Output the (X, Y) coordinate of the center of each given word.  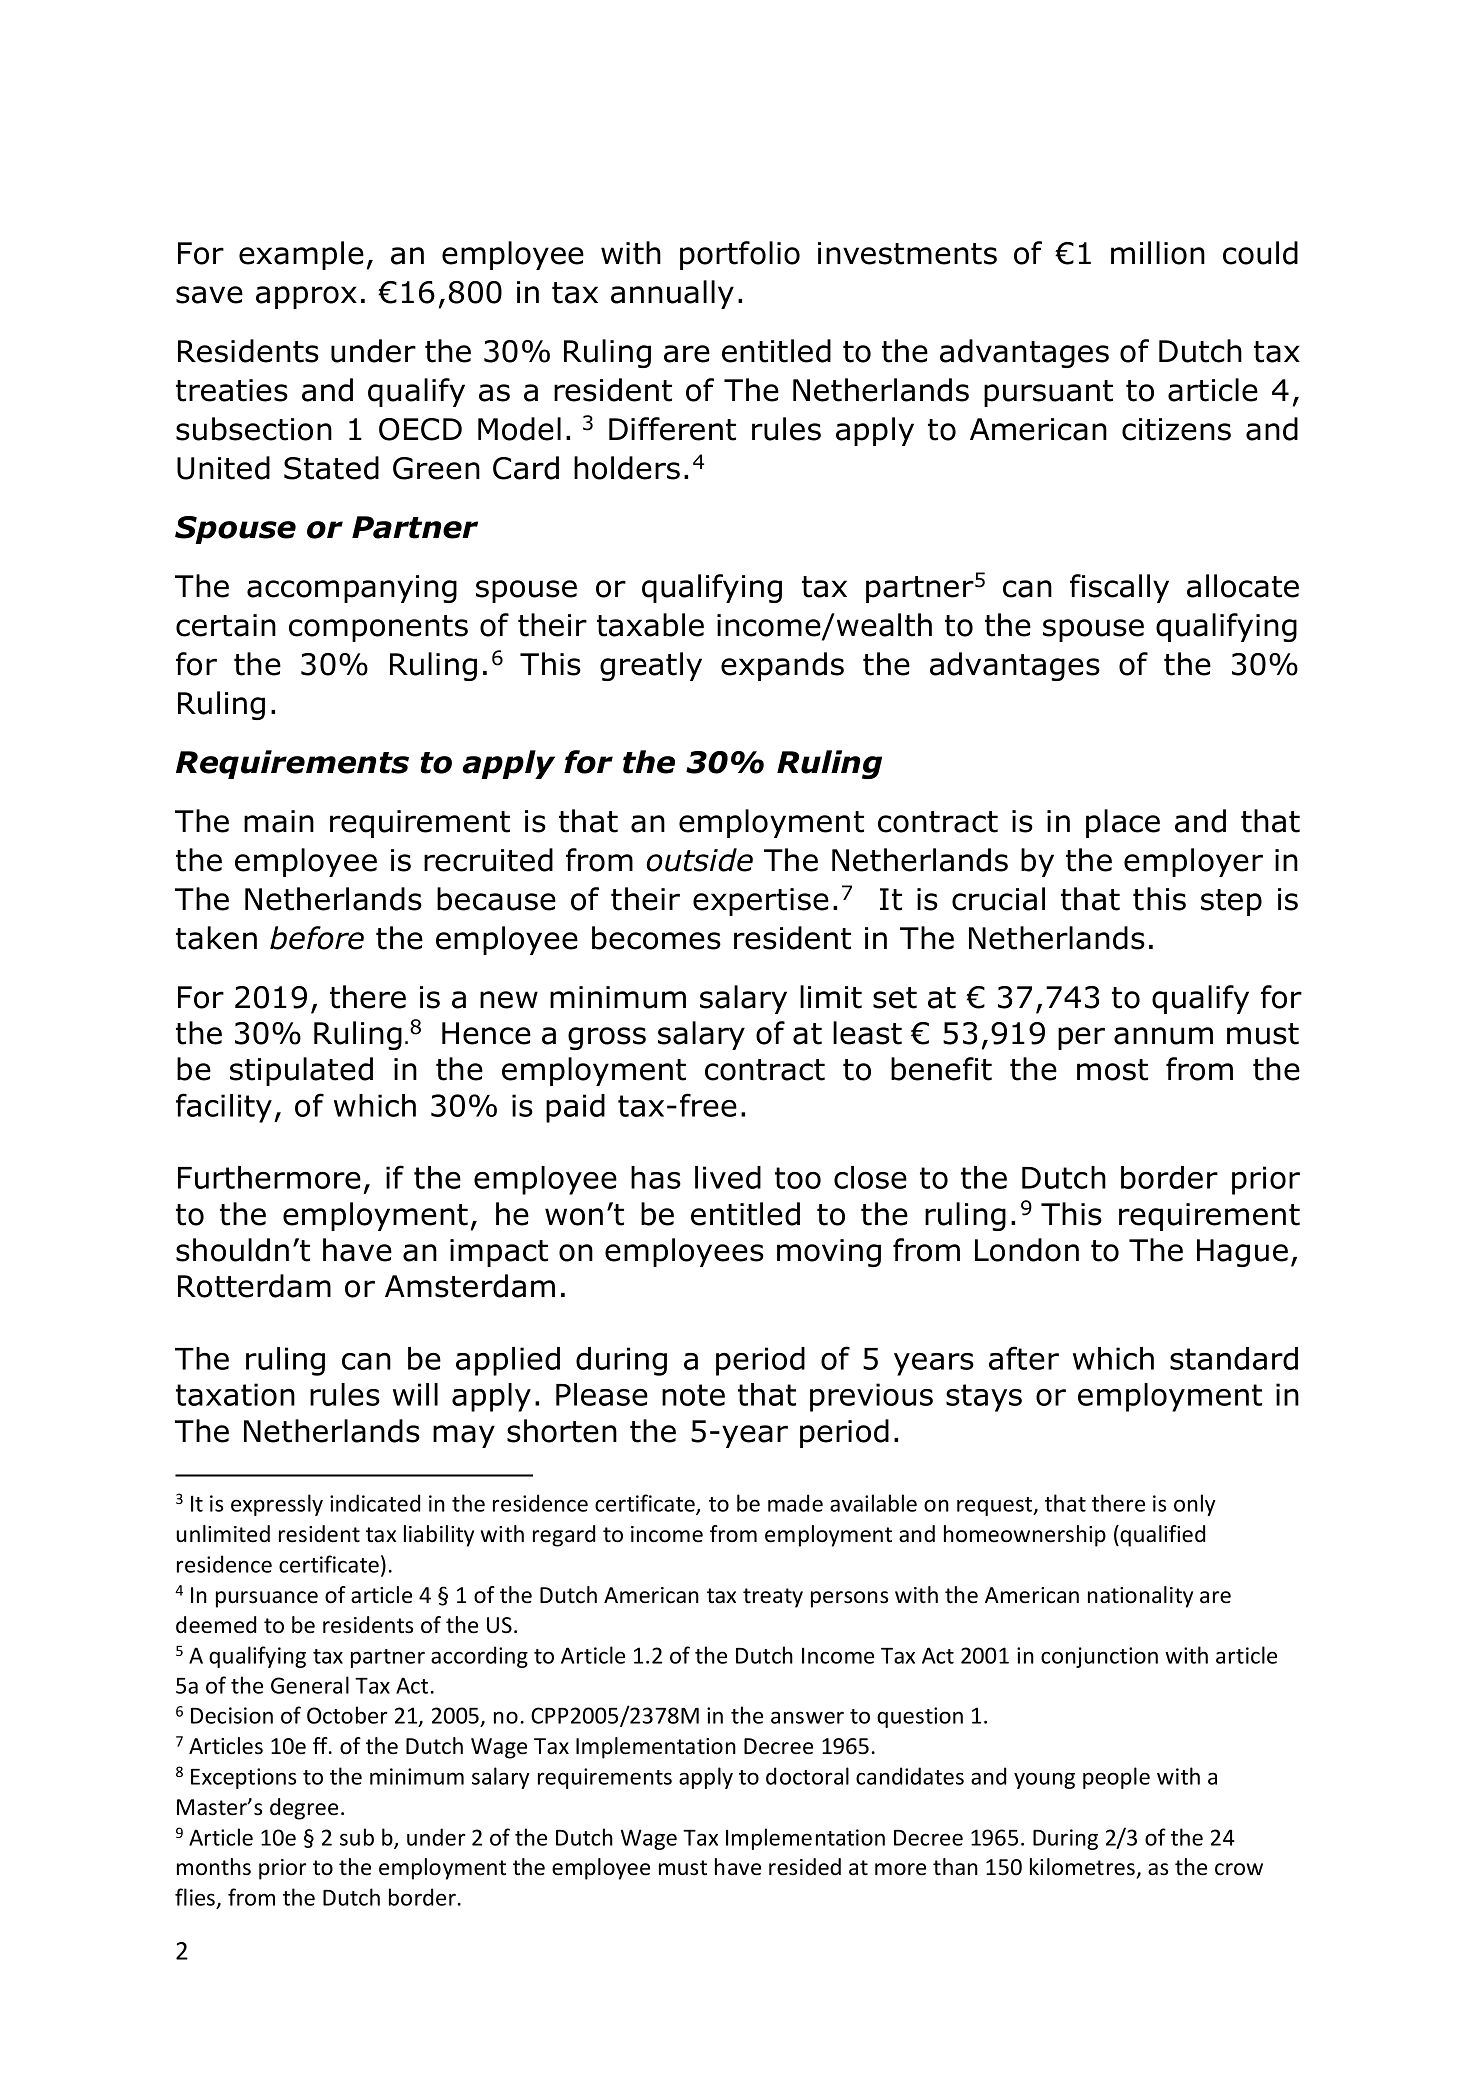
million (1158, 253)
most (1112, 1070)
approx (306, 297)
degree (304, 1809)
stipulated (301, 1071)
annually (672, 294)
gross (607, 1038)
